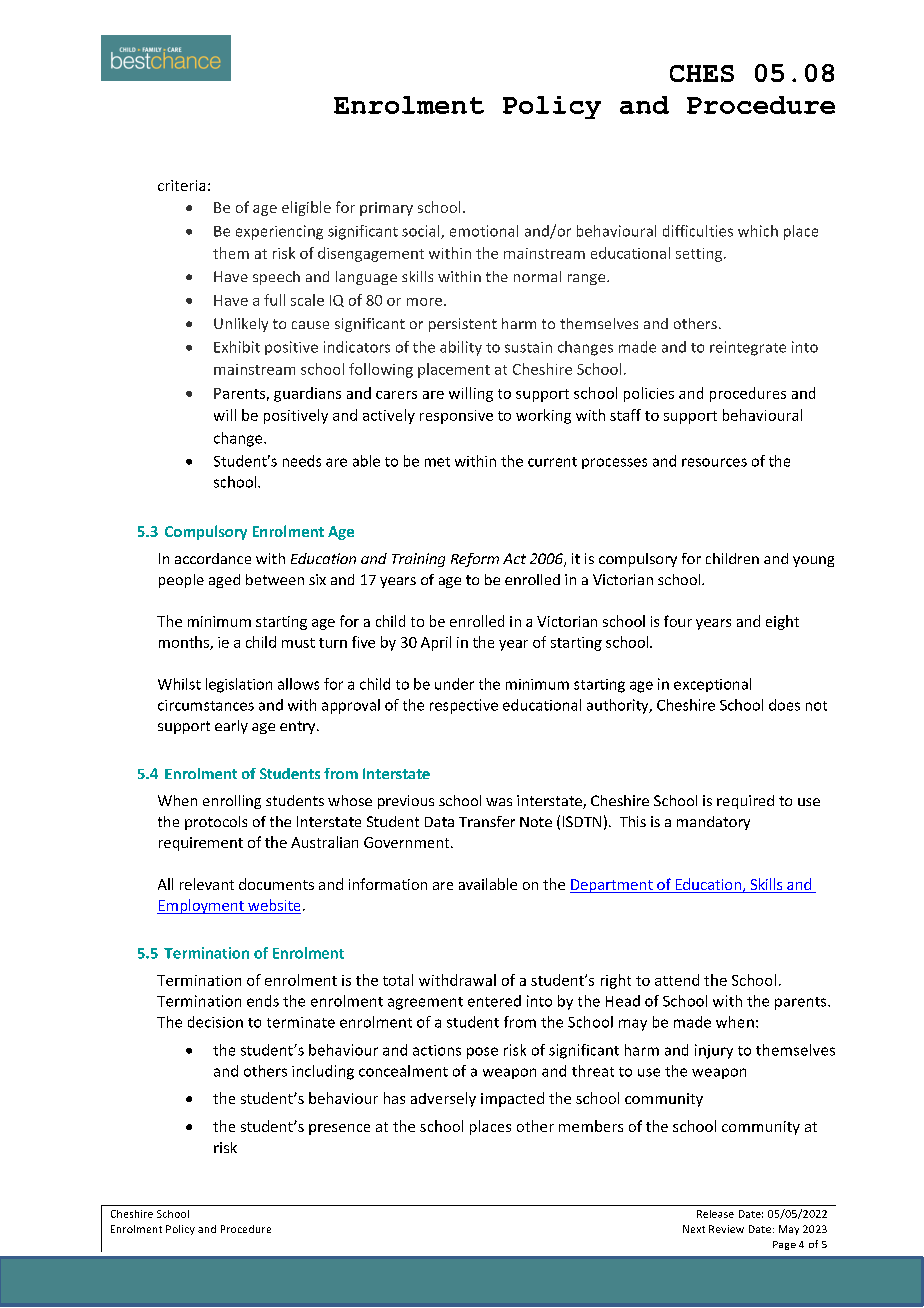  I want to click on respective, so click(464, 706).
